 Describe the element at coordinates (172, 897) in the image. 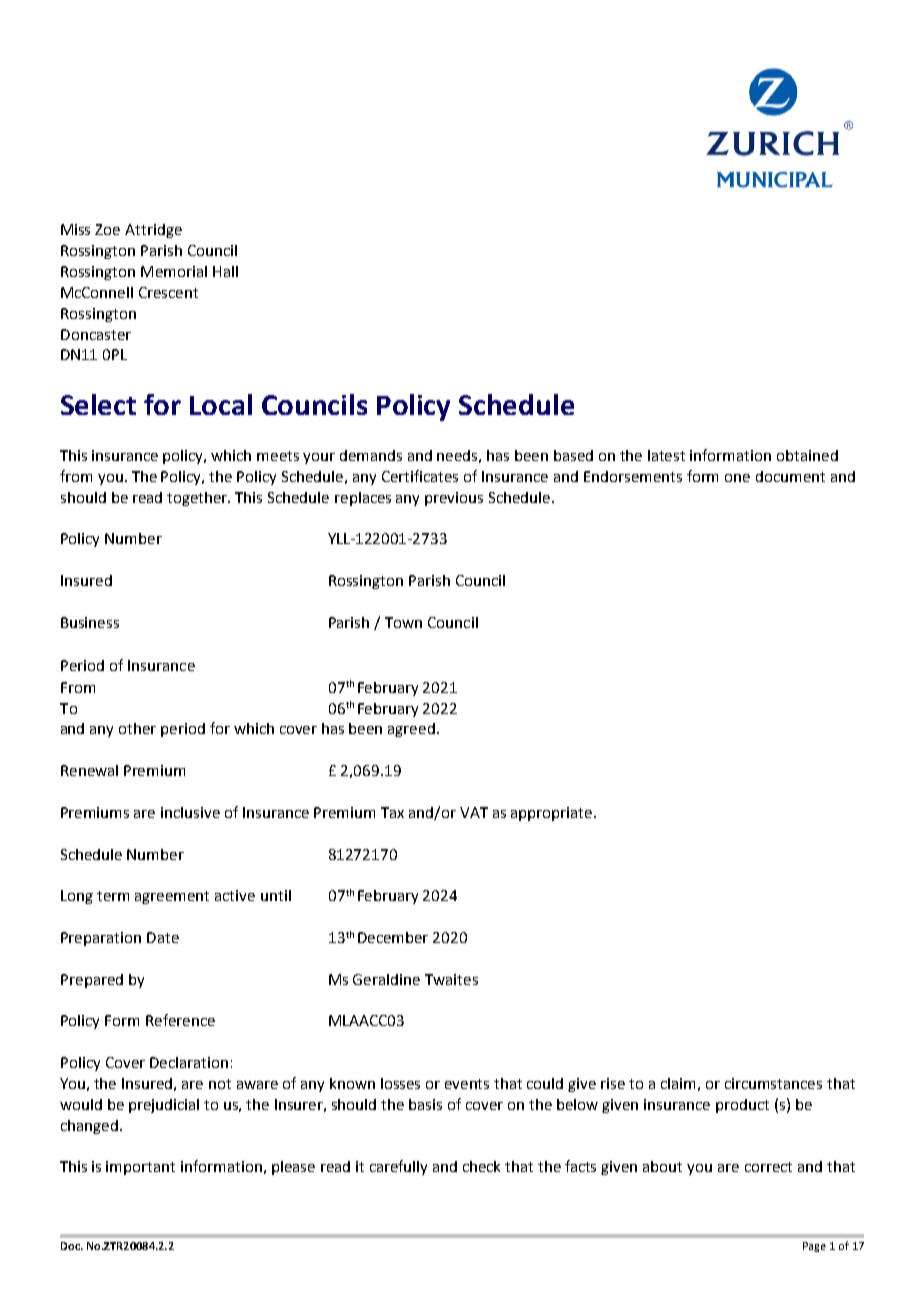

I see `agreement` at that location.
